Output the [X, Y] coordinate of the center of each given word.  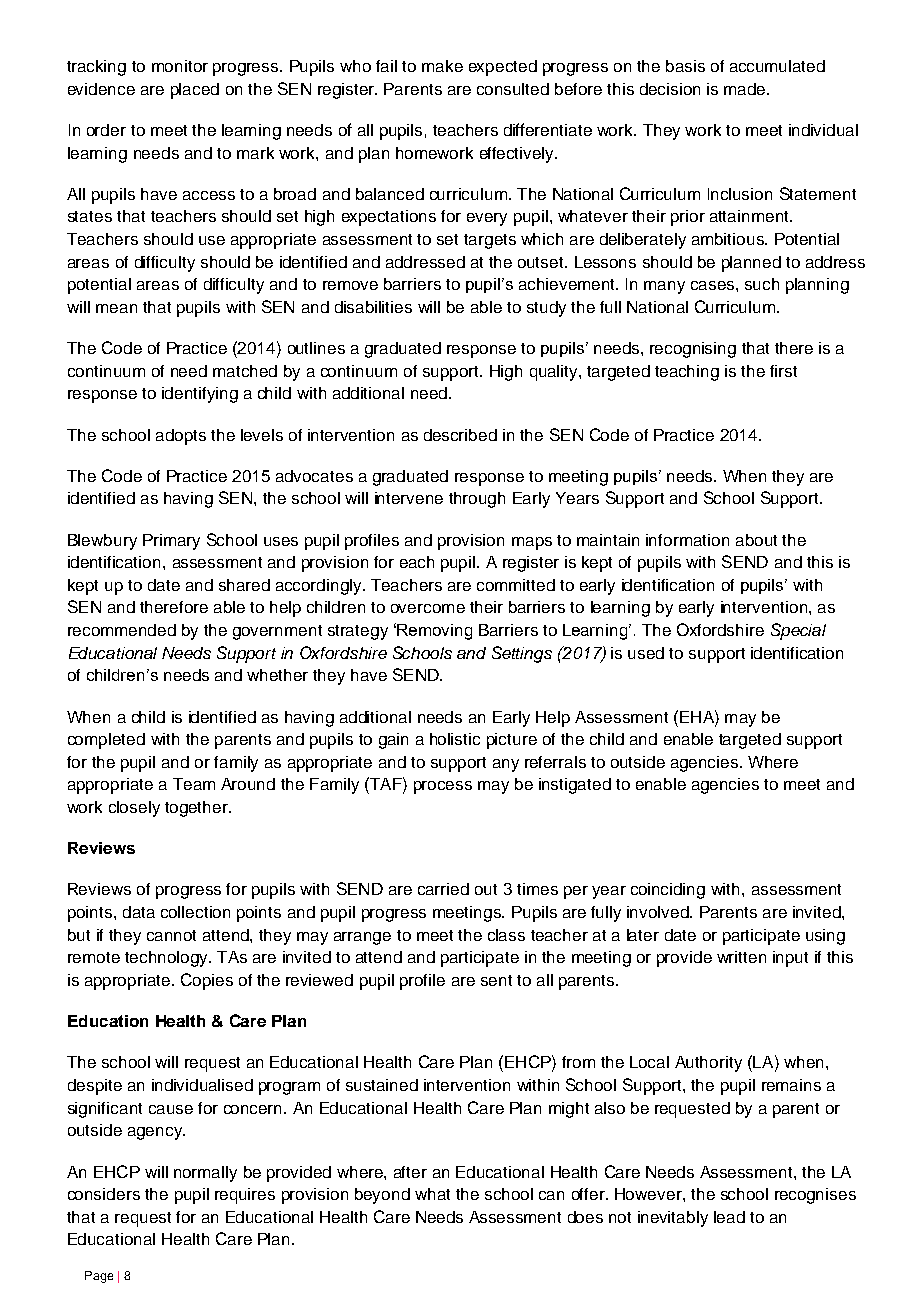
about [756, 540]
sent [496, 980]
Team [194, 784]
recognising [693, 350]
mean [116, 308]
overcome [428, 608]
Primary [171, 542]
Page [99, 1277]
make [442, 66]
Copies [207, 981]
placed [195, 91]
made [746, 89]
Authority [708, 1064]
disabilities [373, 307]
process [443, 787]
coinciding [668, 891]
